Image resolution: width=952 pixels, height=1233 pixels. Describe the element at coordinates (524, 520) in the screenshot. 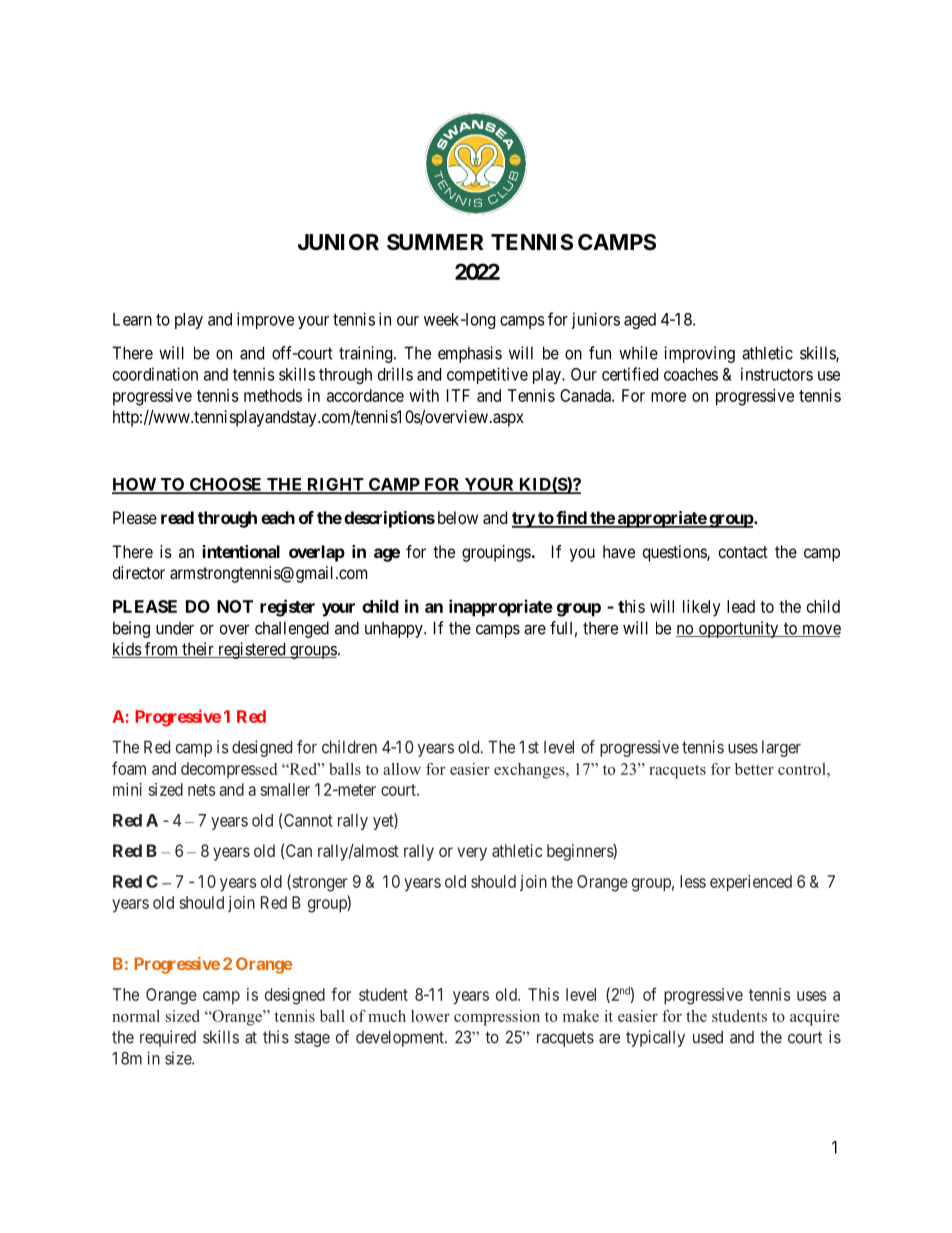

I see `try` at that location.
